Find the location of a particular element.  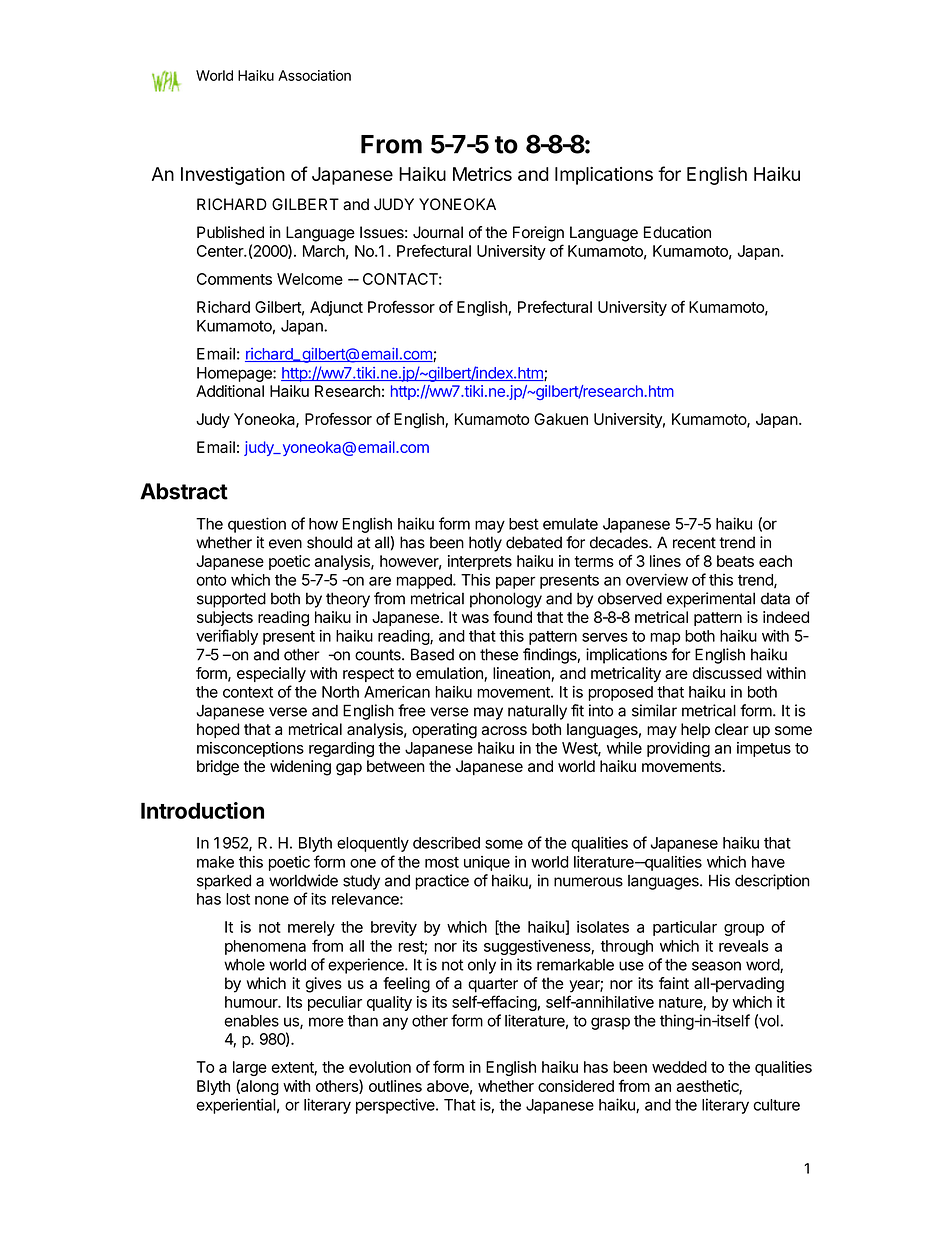

unique is located at coordinates (487, 863).
